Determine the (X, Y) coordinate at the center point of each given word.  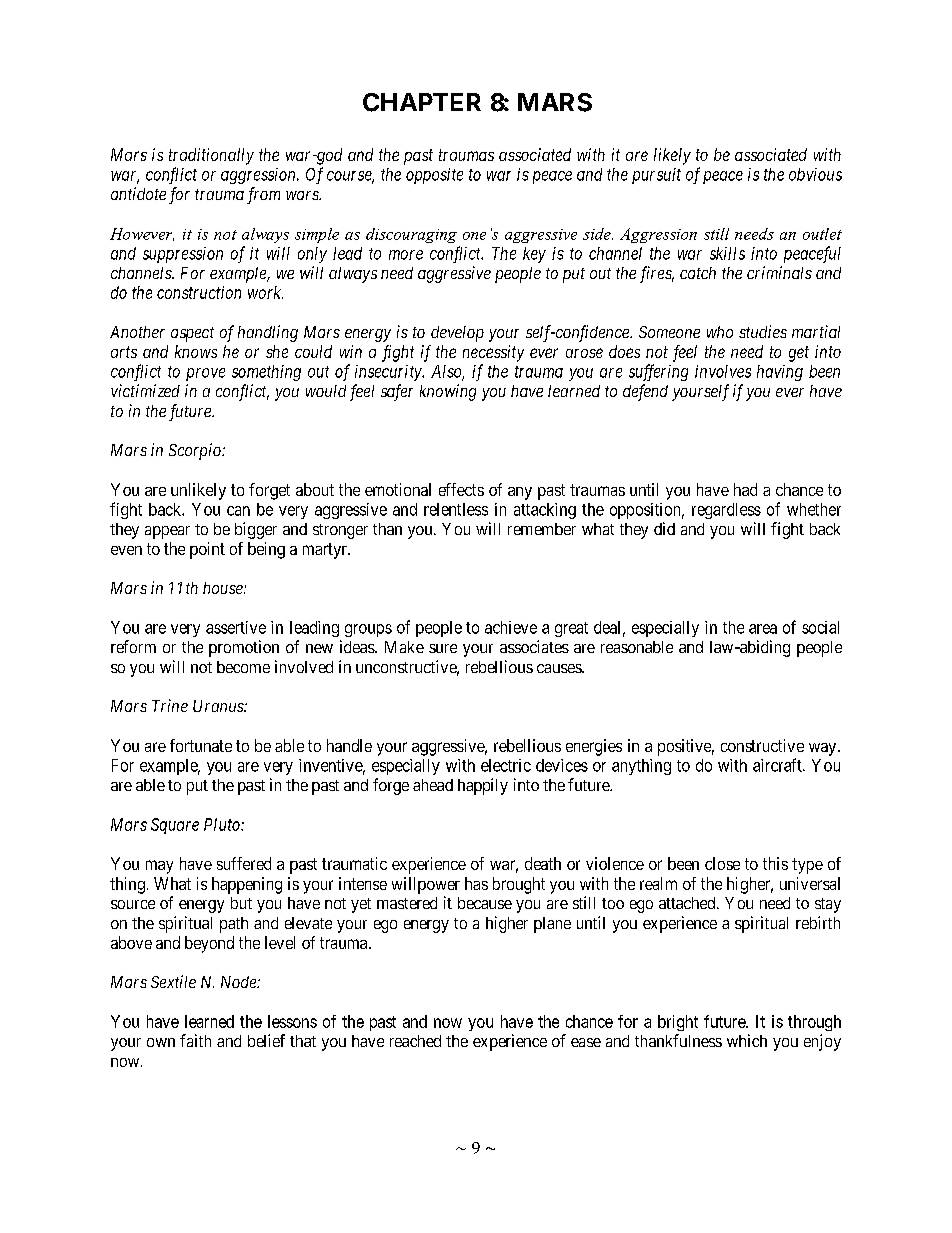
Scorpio (196, 451)
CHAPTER (422, 102)
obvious (815, 174)
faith (195, 1040)
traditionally (211, 156)
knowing (448, 392)
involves (723, 371)
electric (506, 765)
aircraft (778, 765)
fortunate (201, 745)
